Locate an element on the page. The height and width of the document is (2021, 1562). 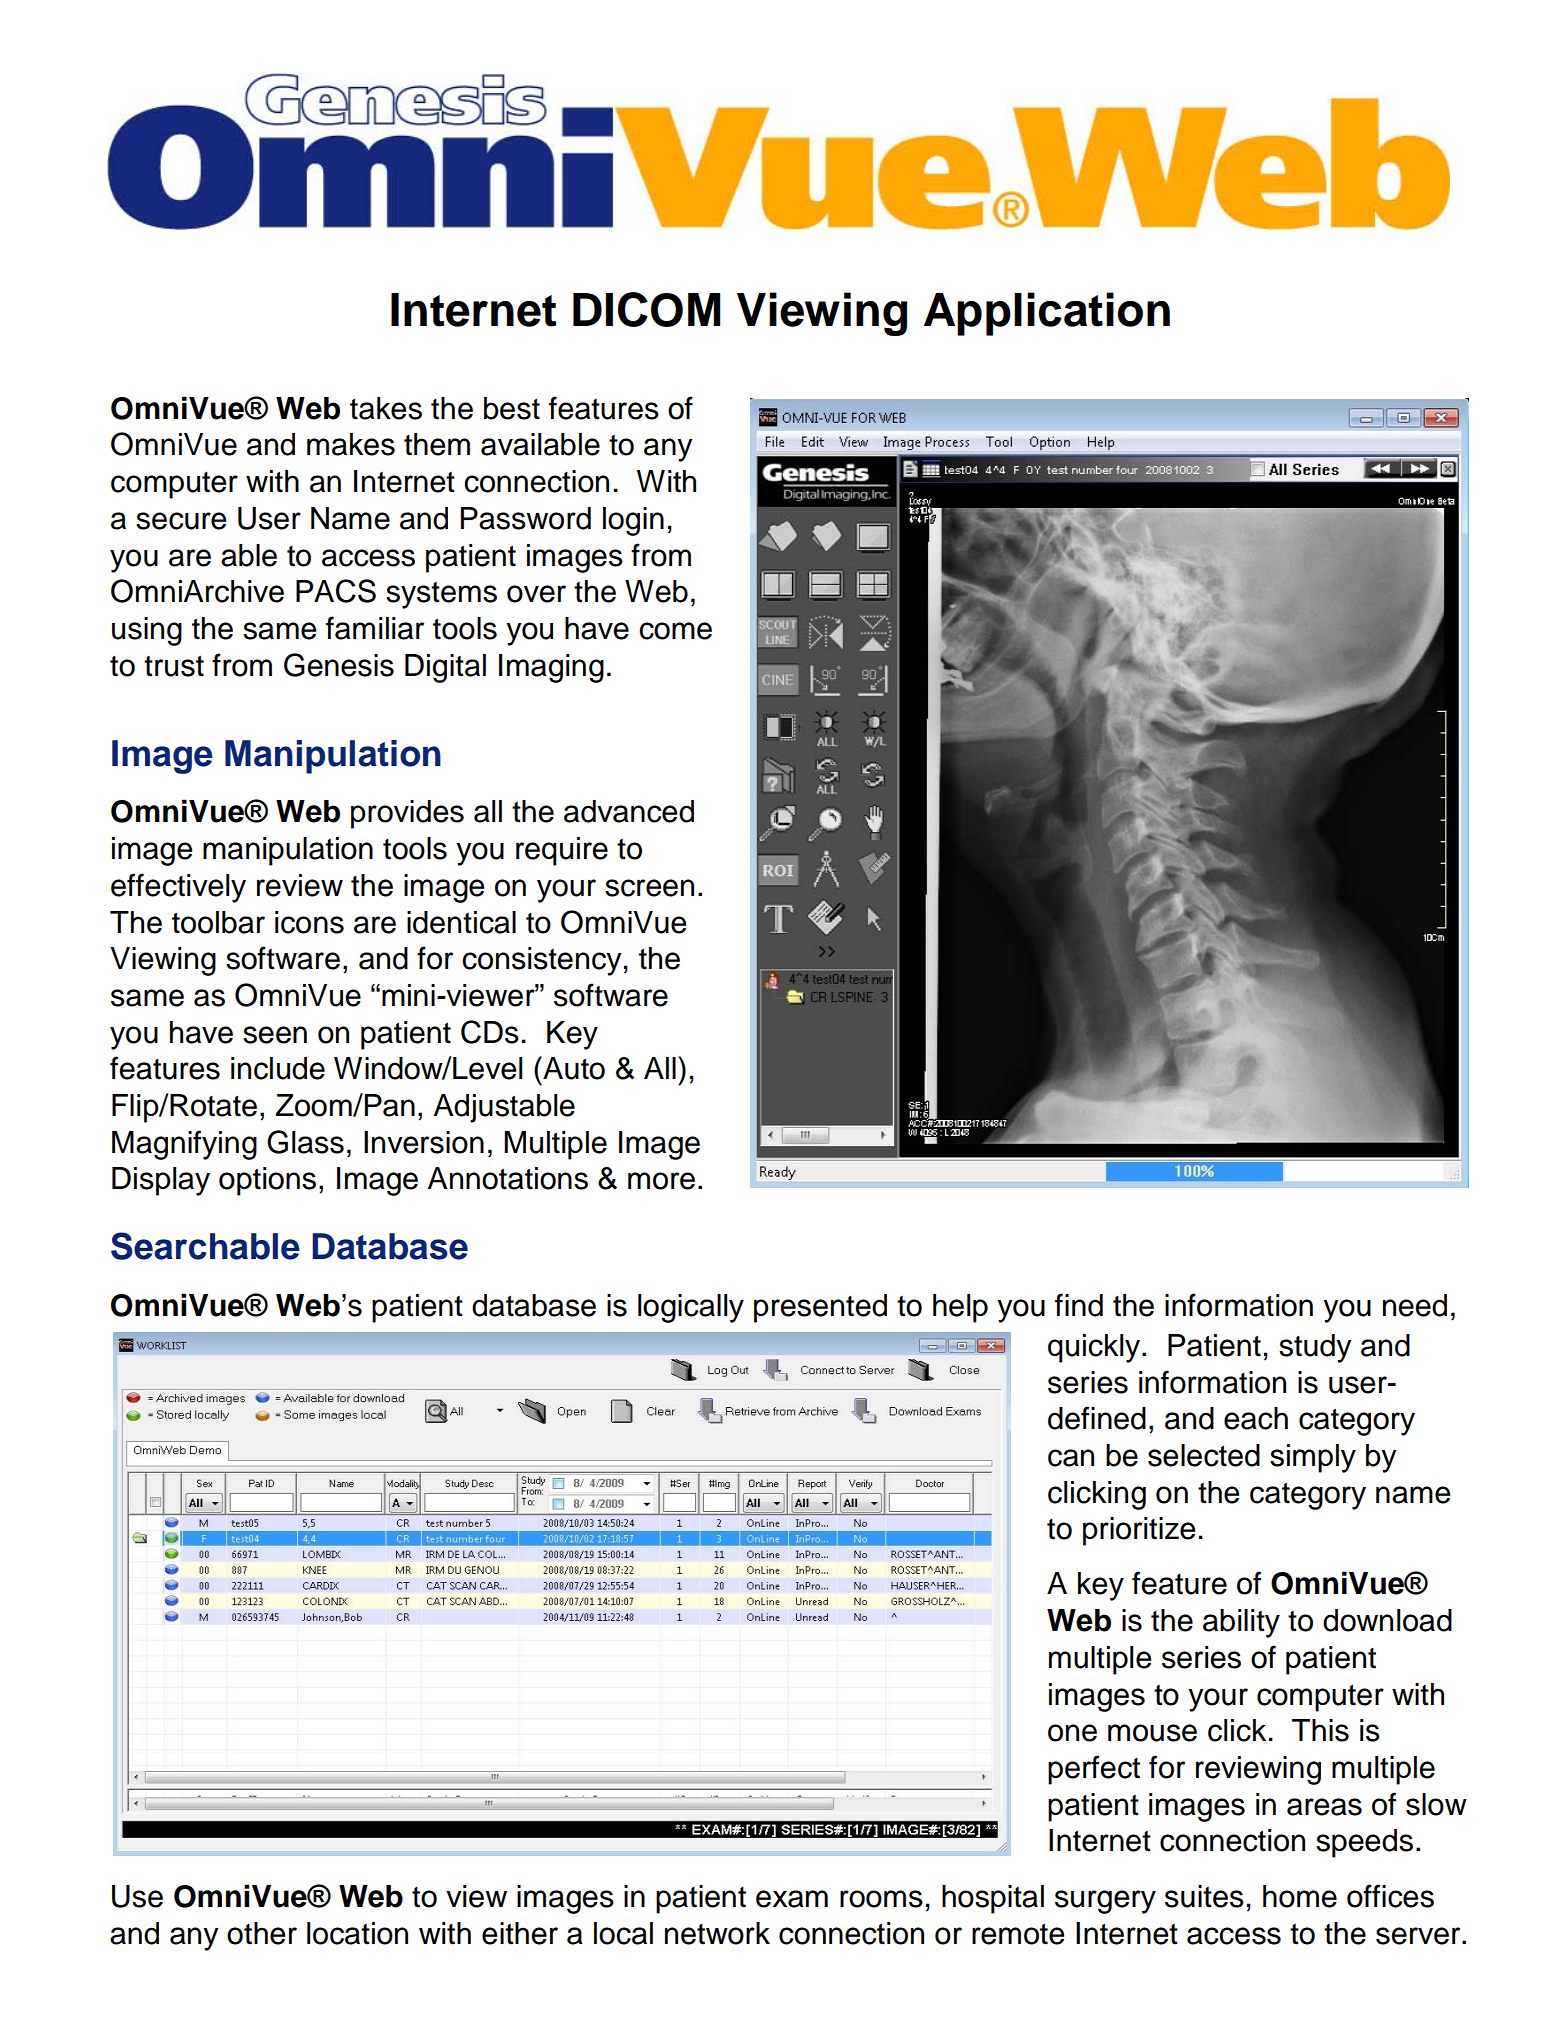
Genesis is located at coordinates (339, 665).
